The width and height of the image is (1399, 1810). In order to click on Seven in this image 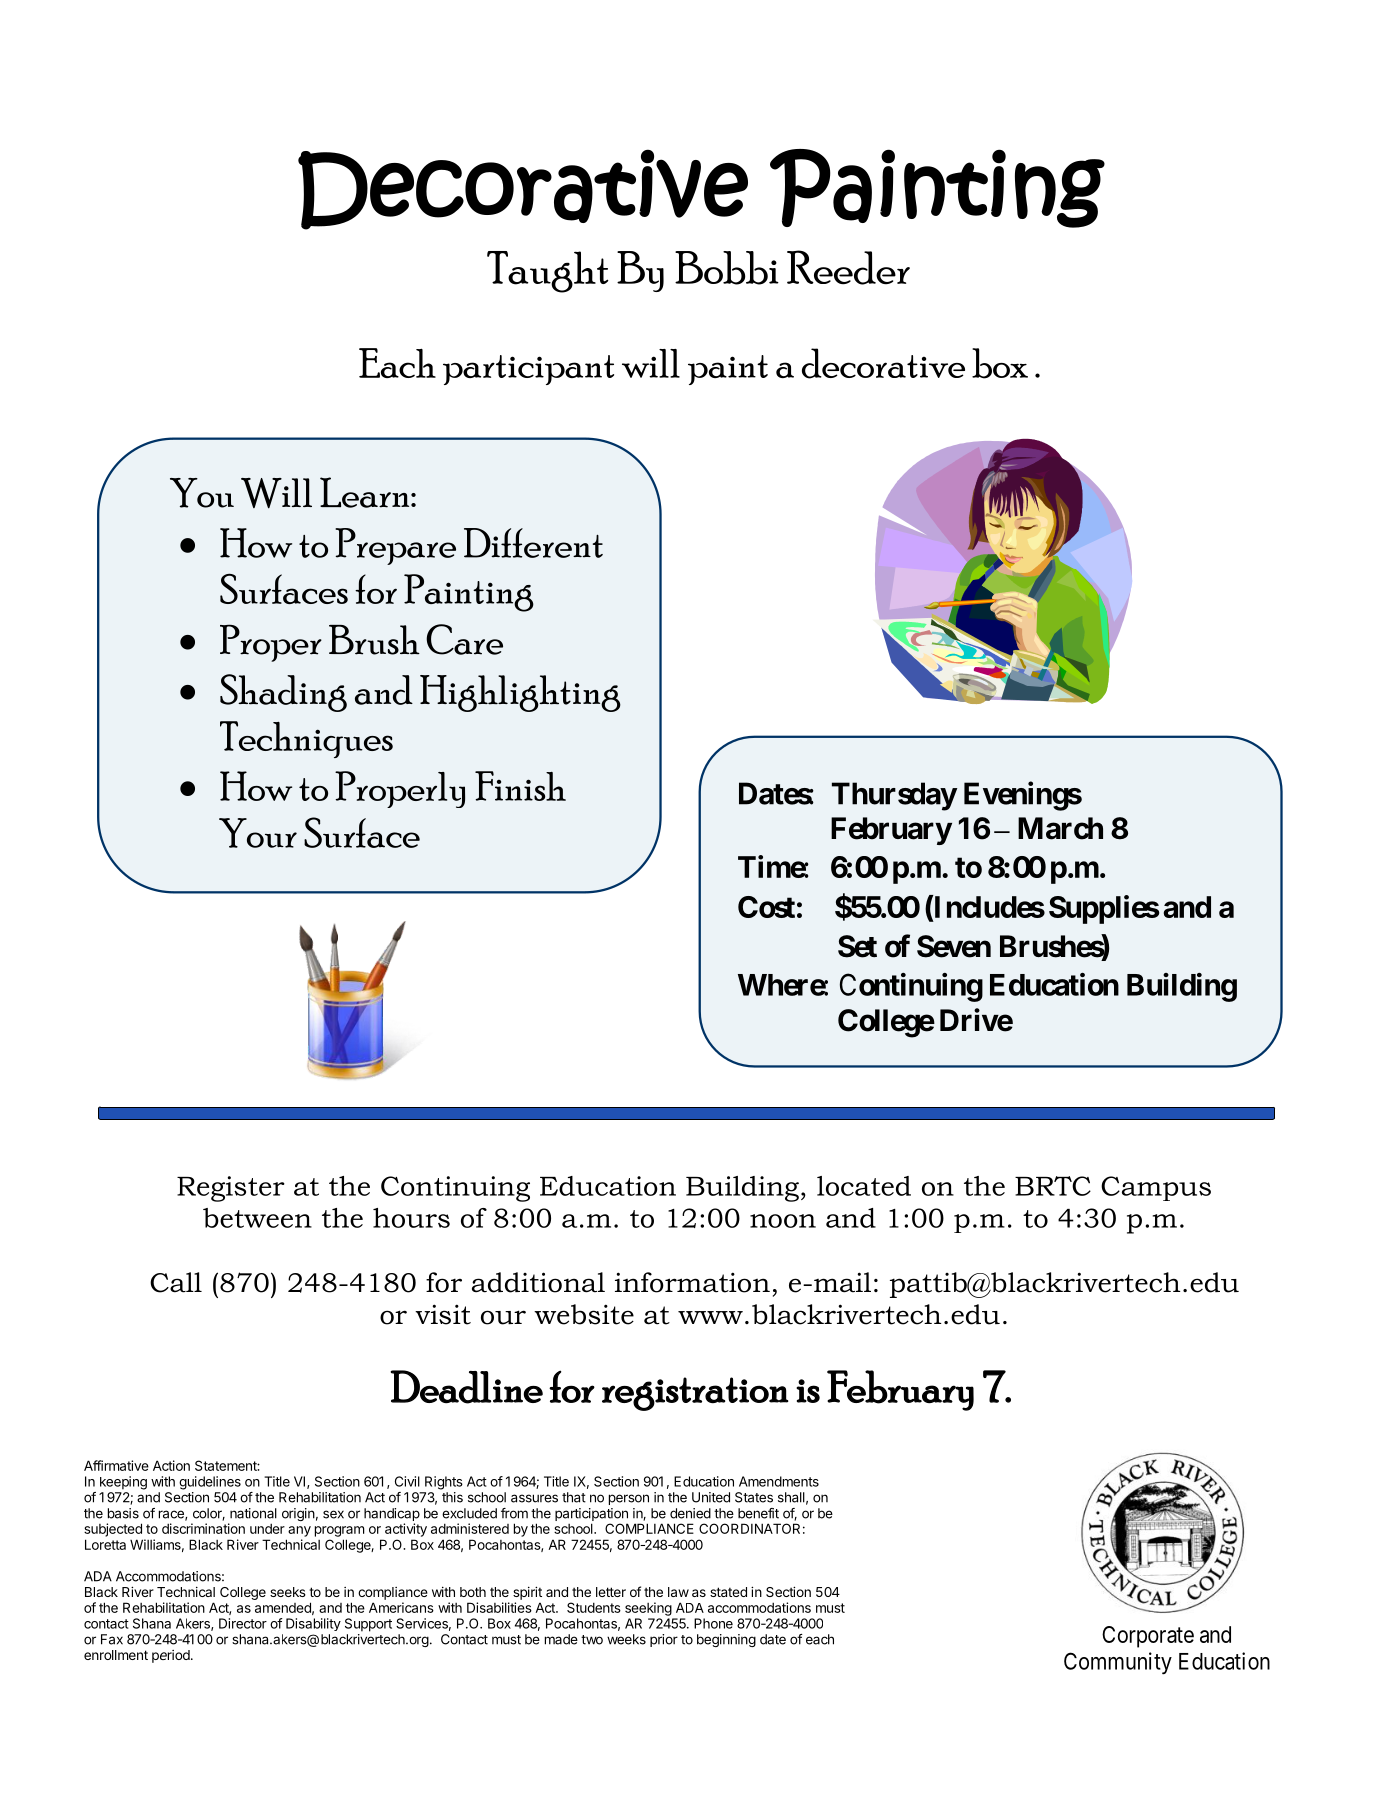, I will do `click(954, 946)`.
